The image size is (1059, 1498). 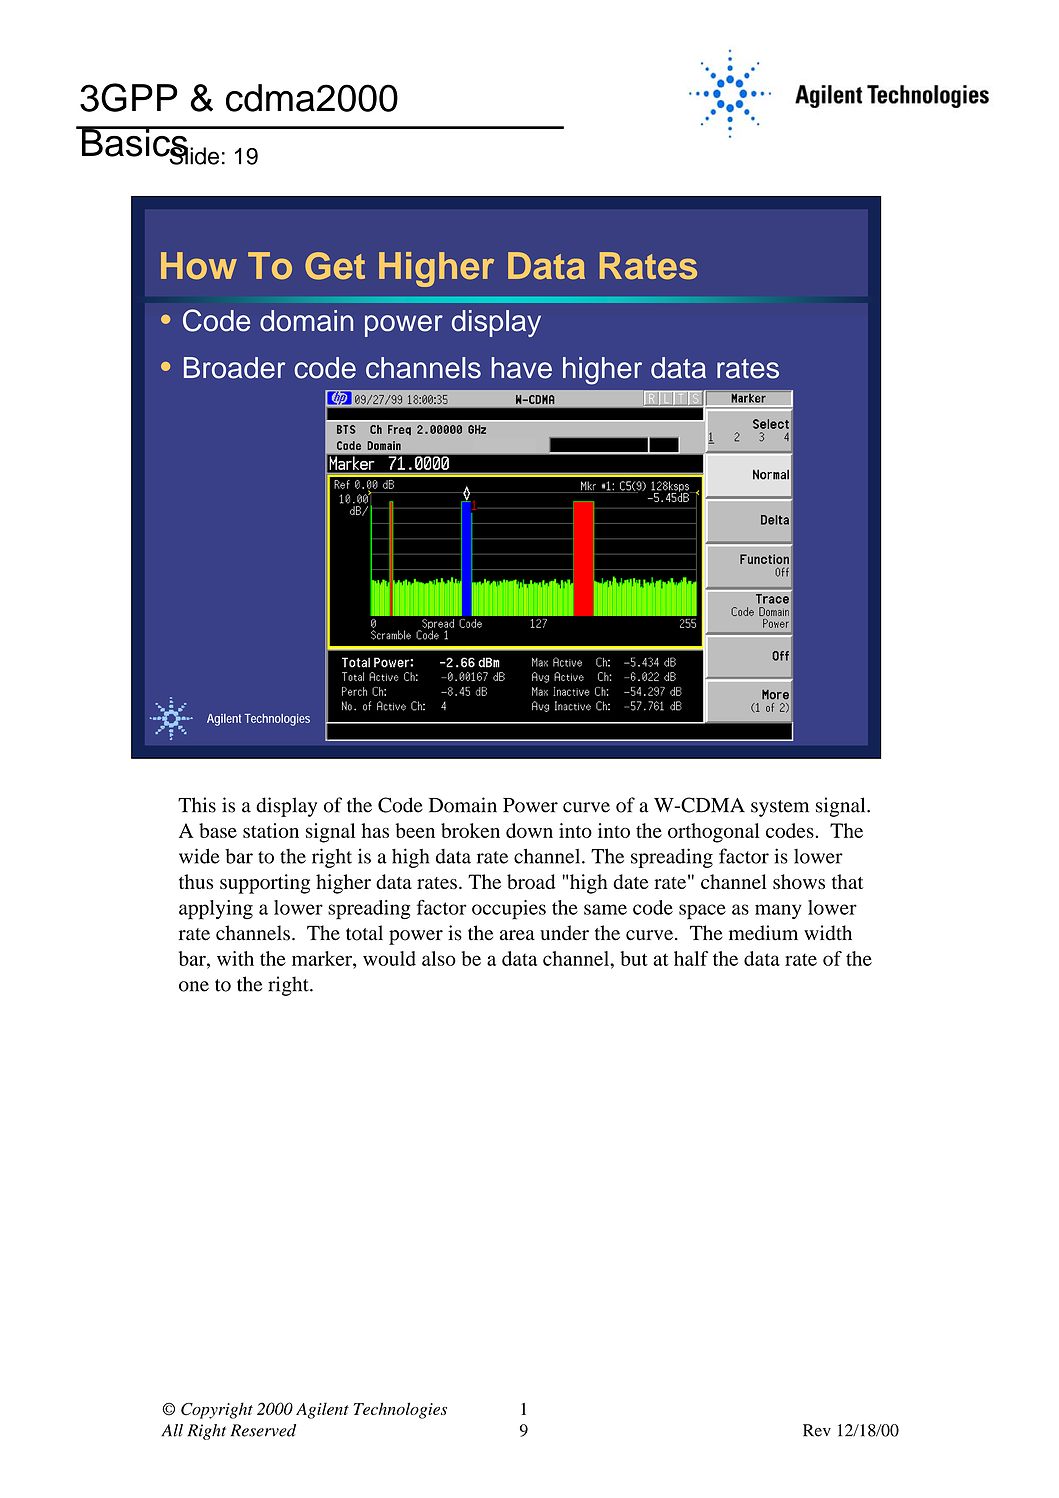 What do you see at coordinates (521, 368) in the screenshot?
I see `have` at bounding box center [521, 368].
